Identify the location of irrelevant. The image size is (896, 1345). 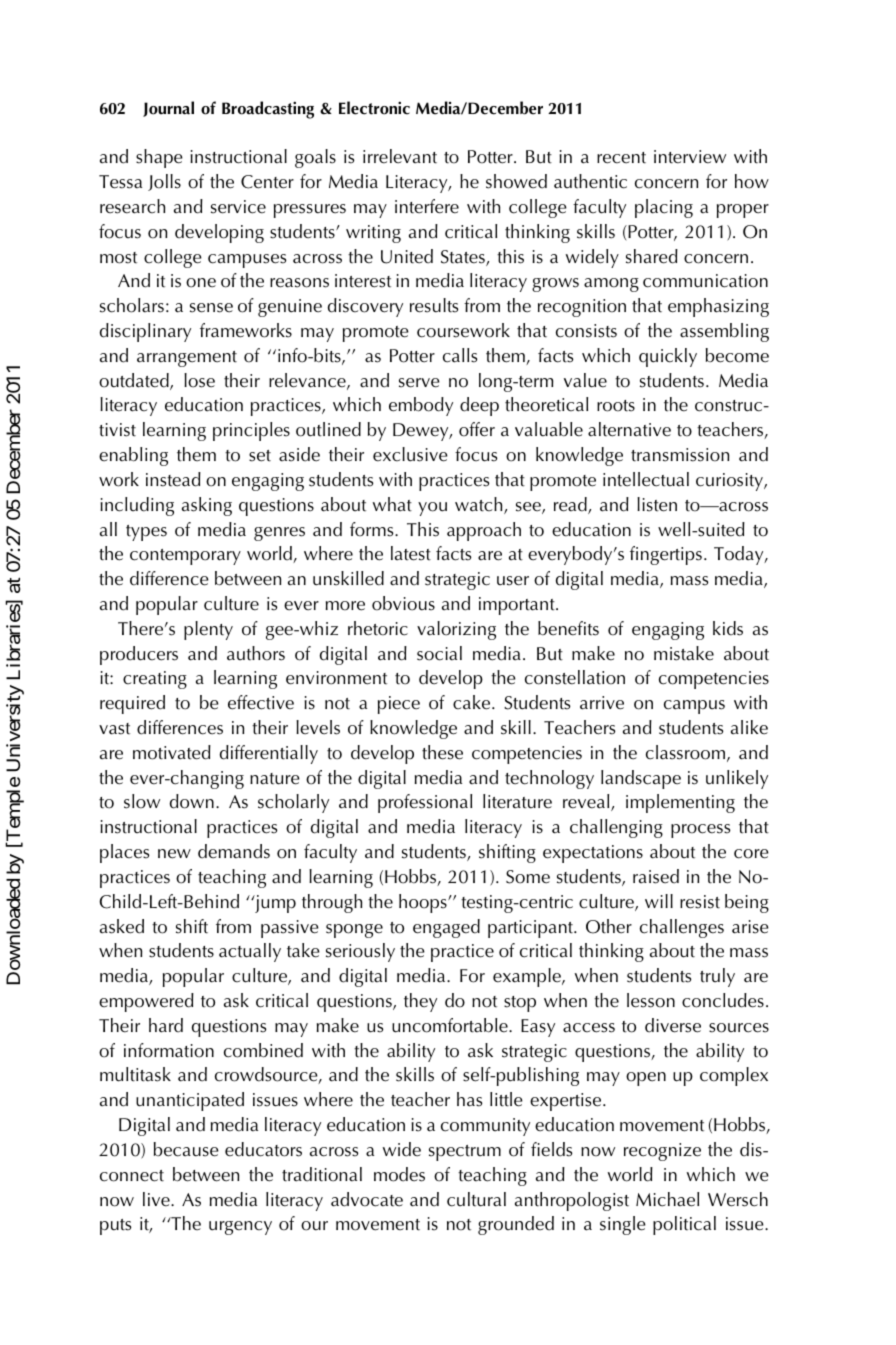
(400, 156).
